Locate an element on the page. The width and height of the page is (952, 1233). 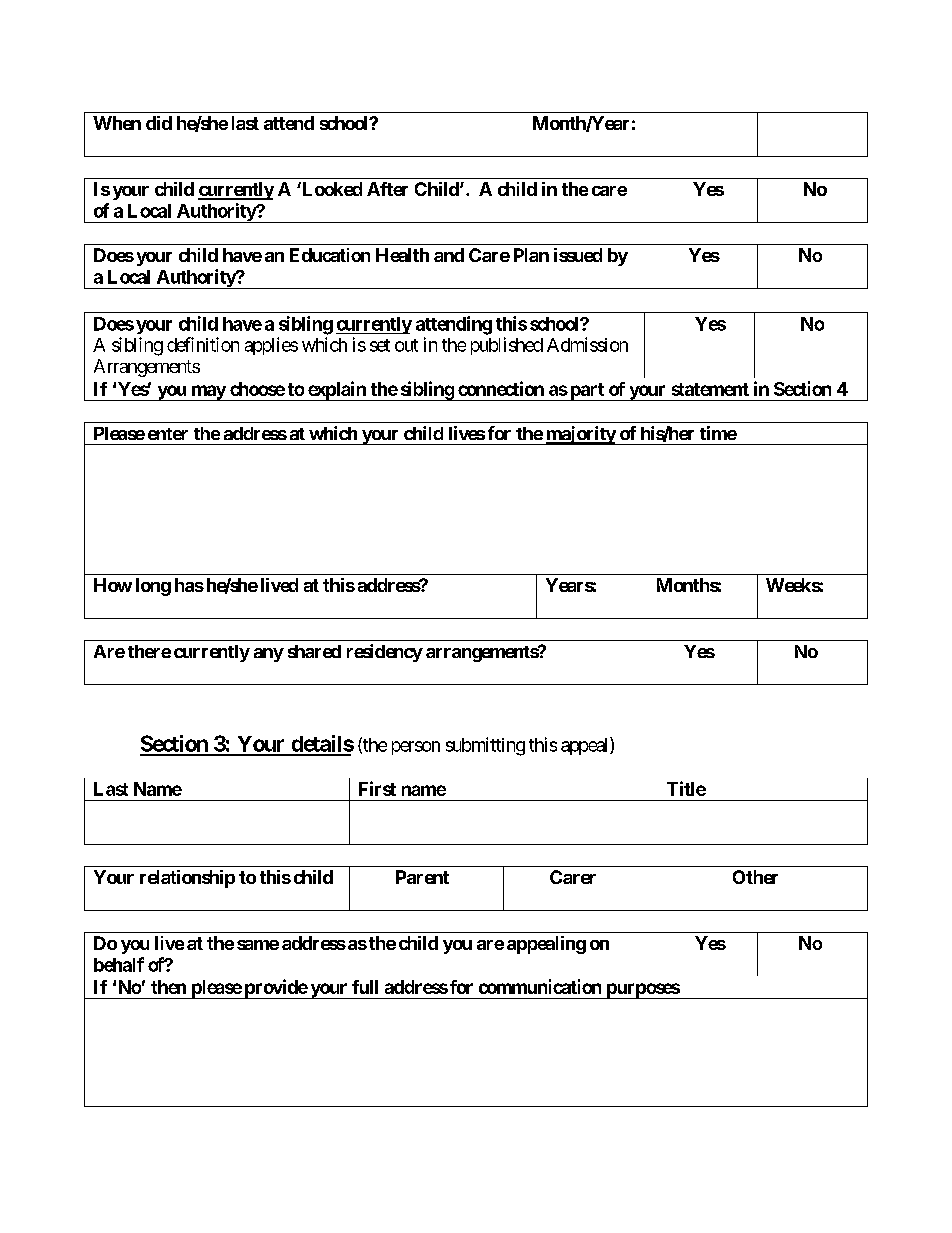
then is located at coordinates (168, 987).
